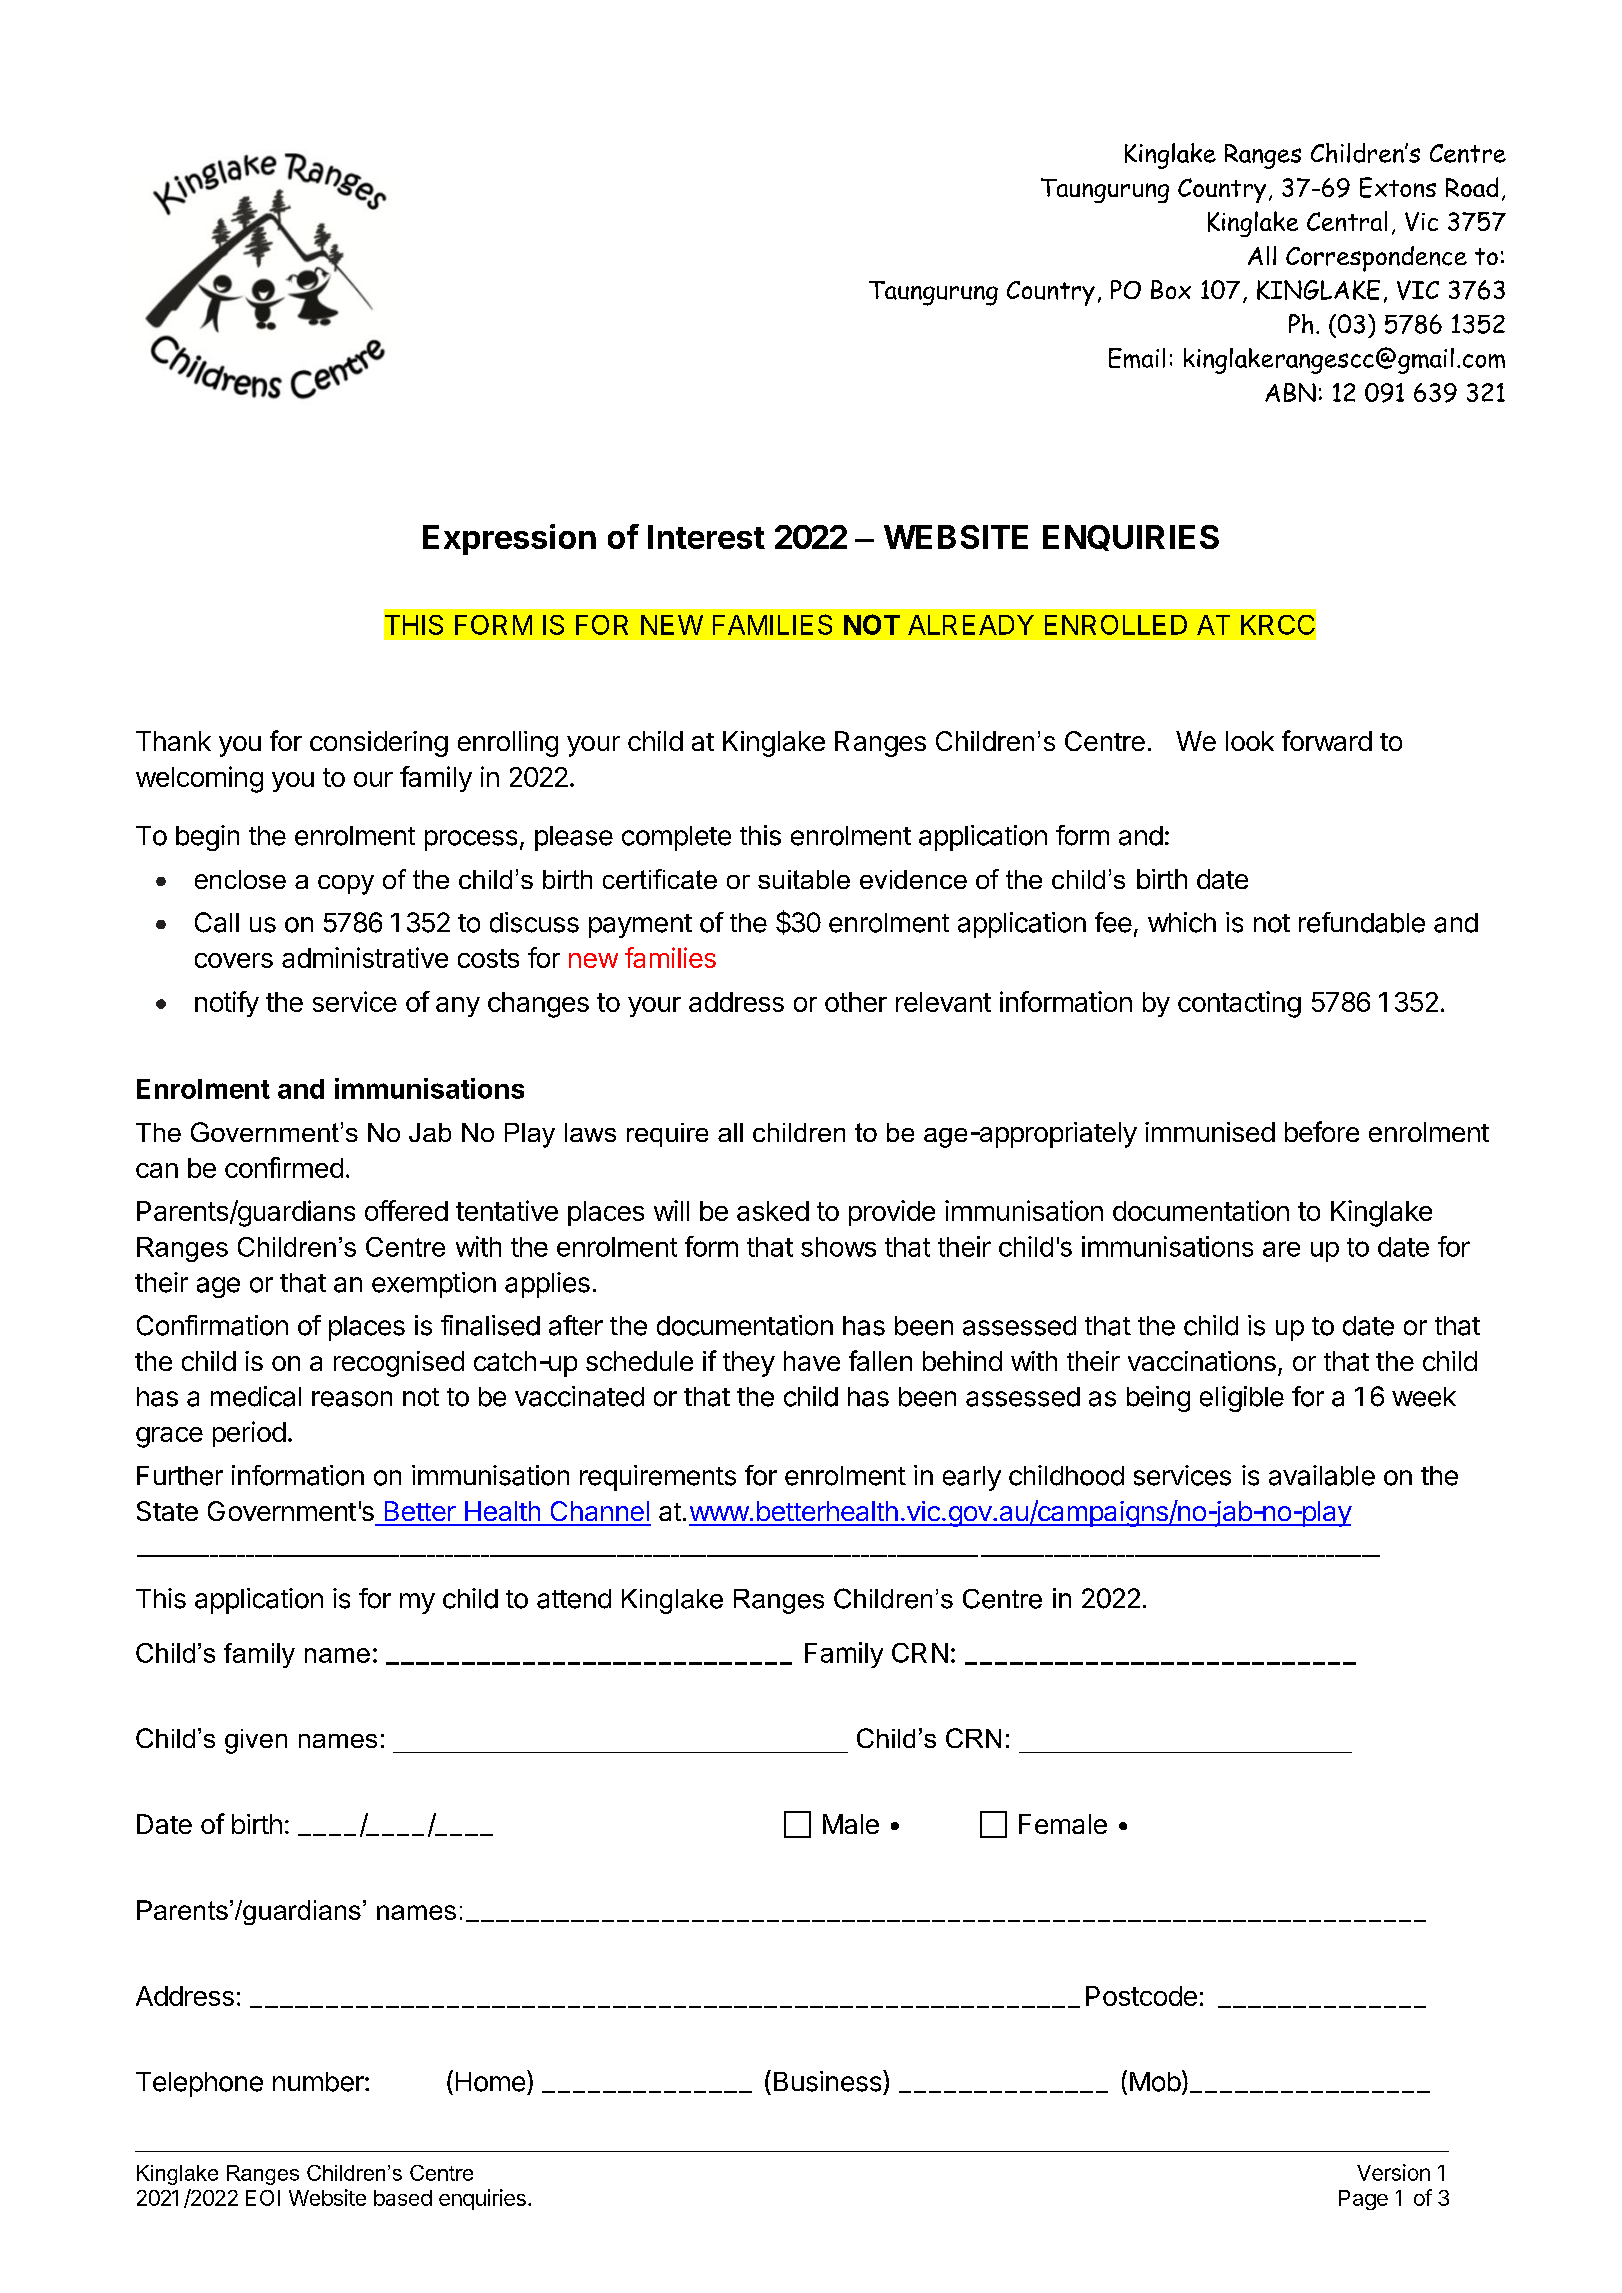 Image resolution: width=1622 pixels, height=2293 pixels. I want to click on available, so click(1322, 1475).
